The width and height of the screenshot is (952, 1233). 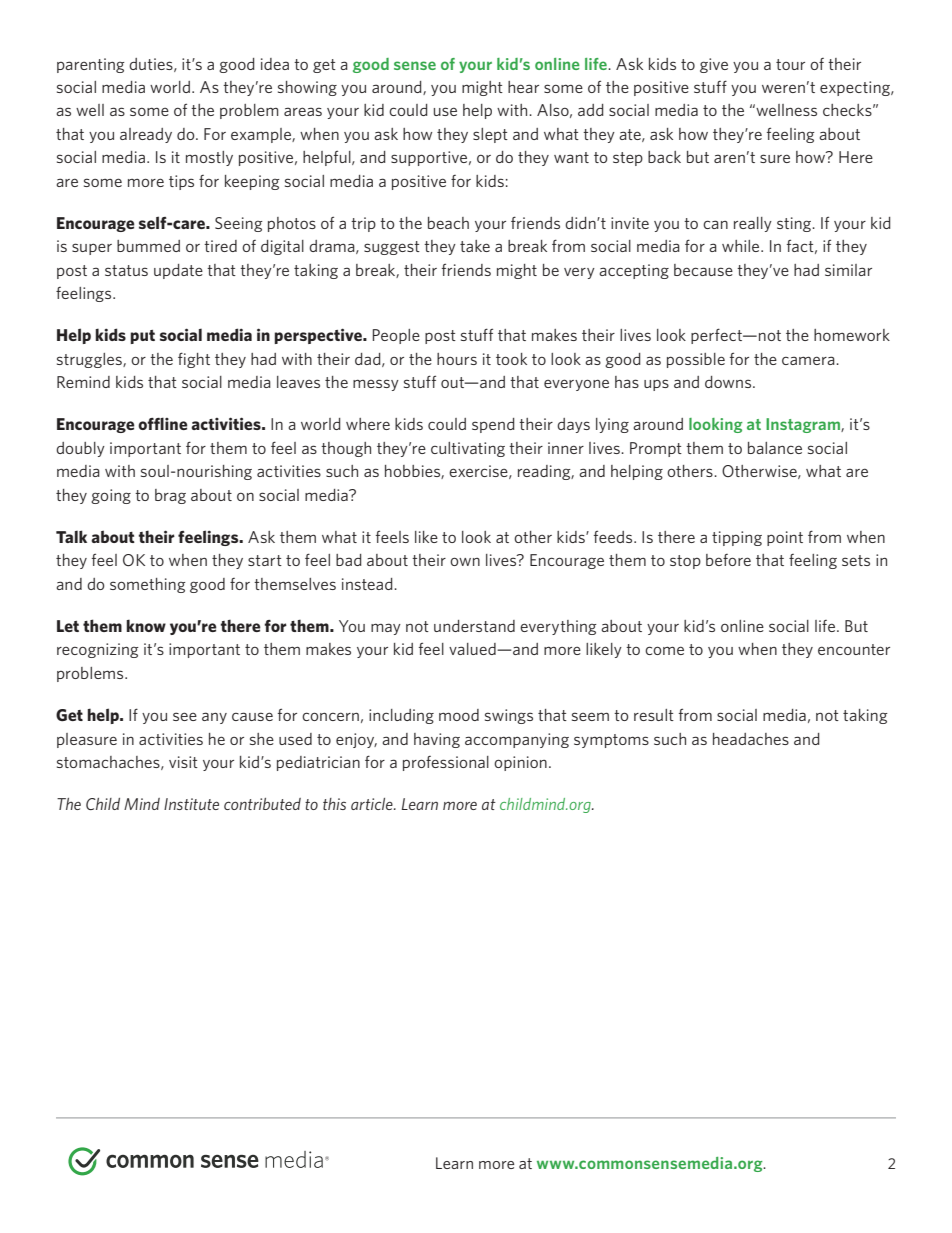 I want to click on put, so click(x=142, y=337).
